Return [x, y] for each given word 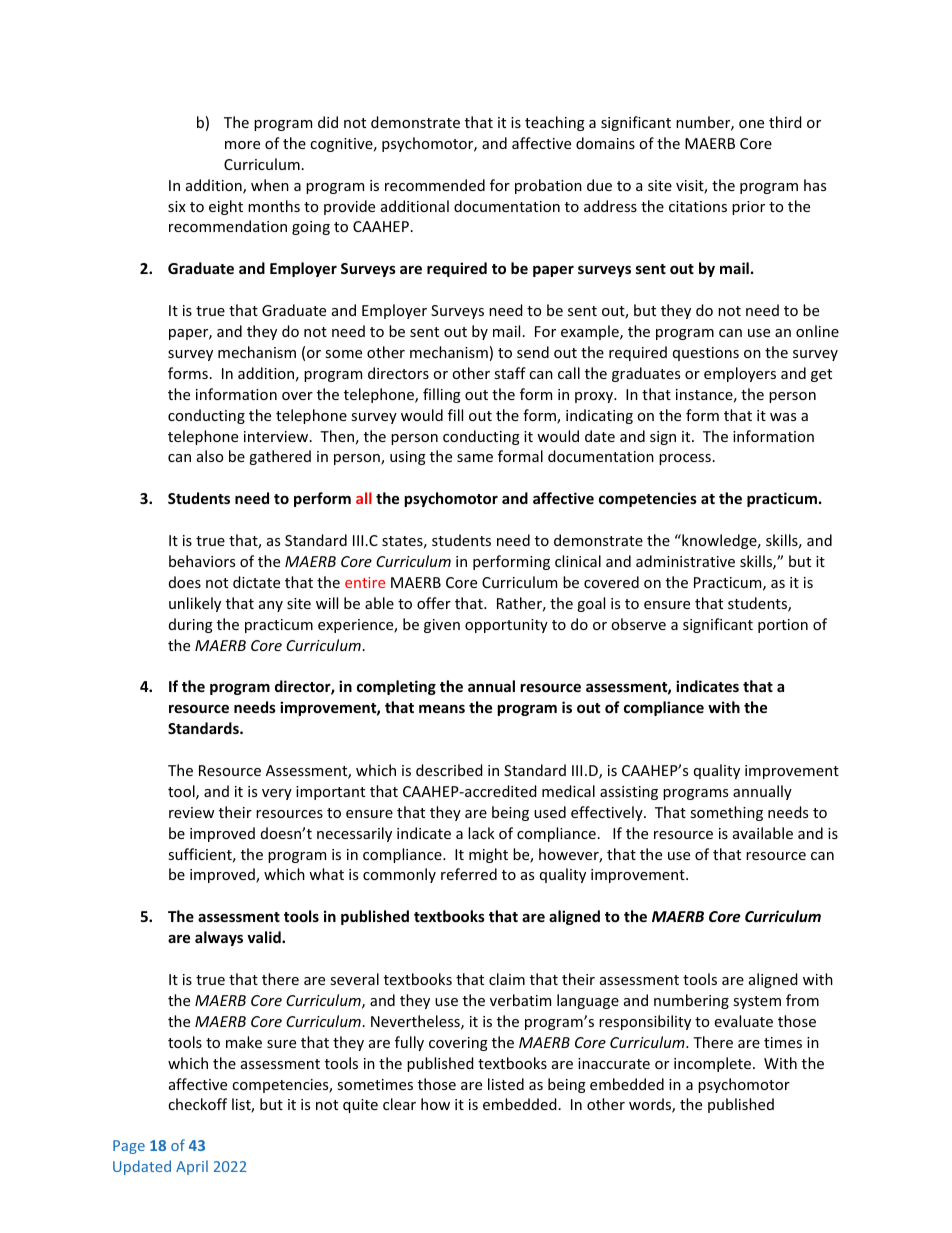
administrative [685, 561]
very [277, 794]
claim [507, 979]
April [192, 1167]
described [449, 770]
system [757, 1002]
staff [510, 373]
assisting [629, 793]
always [219, 938]
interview [277, 436]
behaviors [202, 561]
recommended [435, 185]
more [242, 145]
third [785, 122]
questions [706, 354]
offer [434, 603]
